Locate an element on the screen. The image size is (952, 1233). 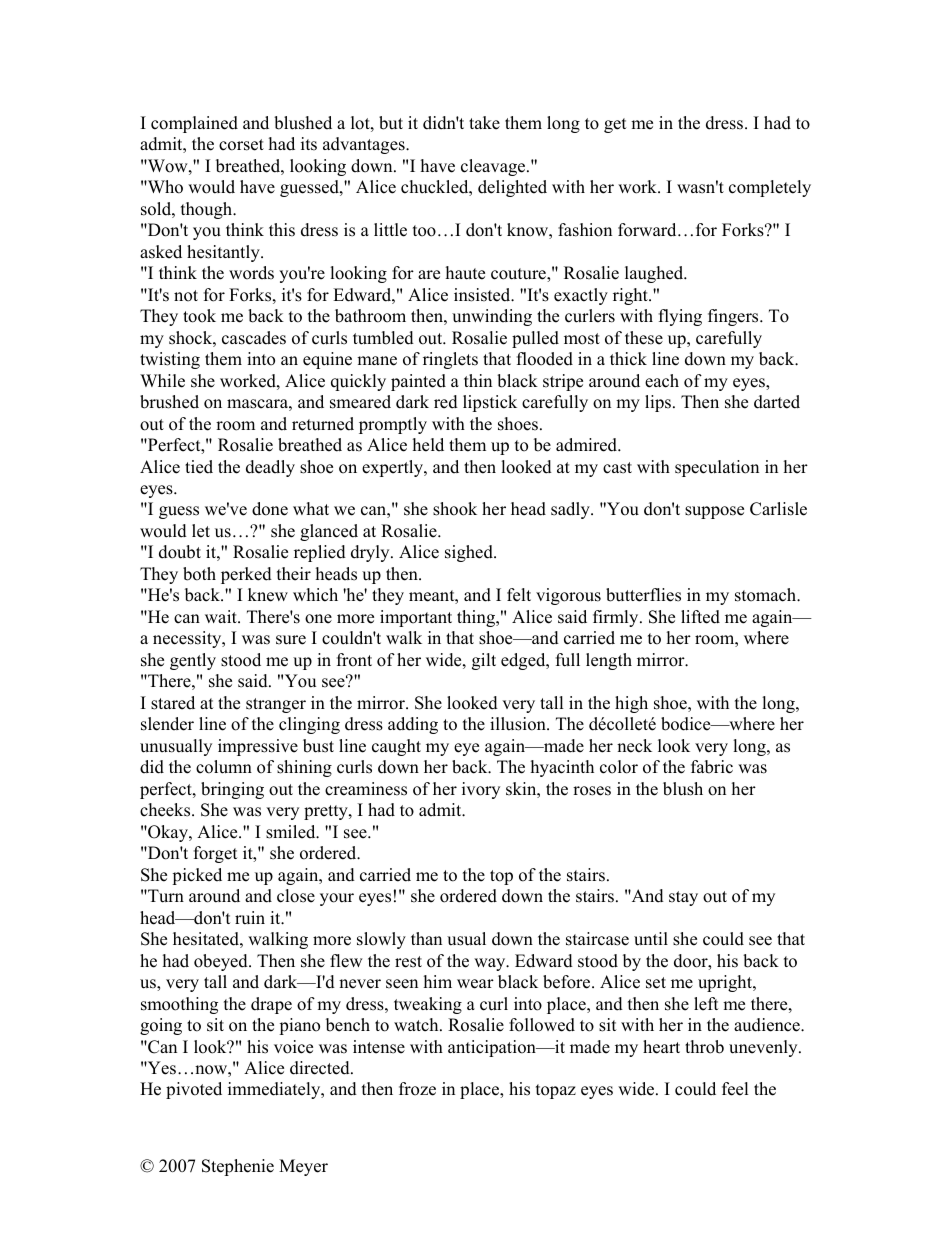
wait is located at coordinates (222, 616).
